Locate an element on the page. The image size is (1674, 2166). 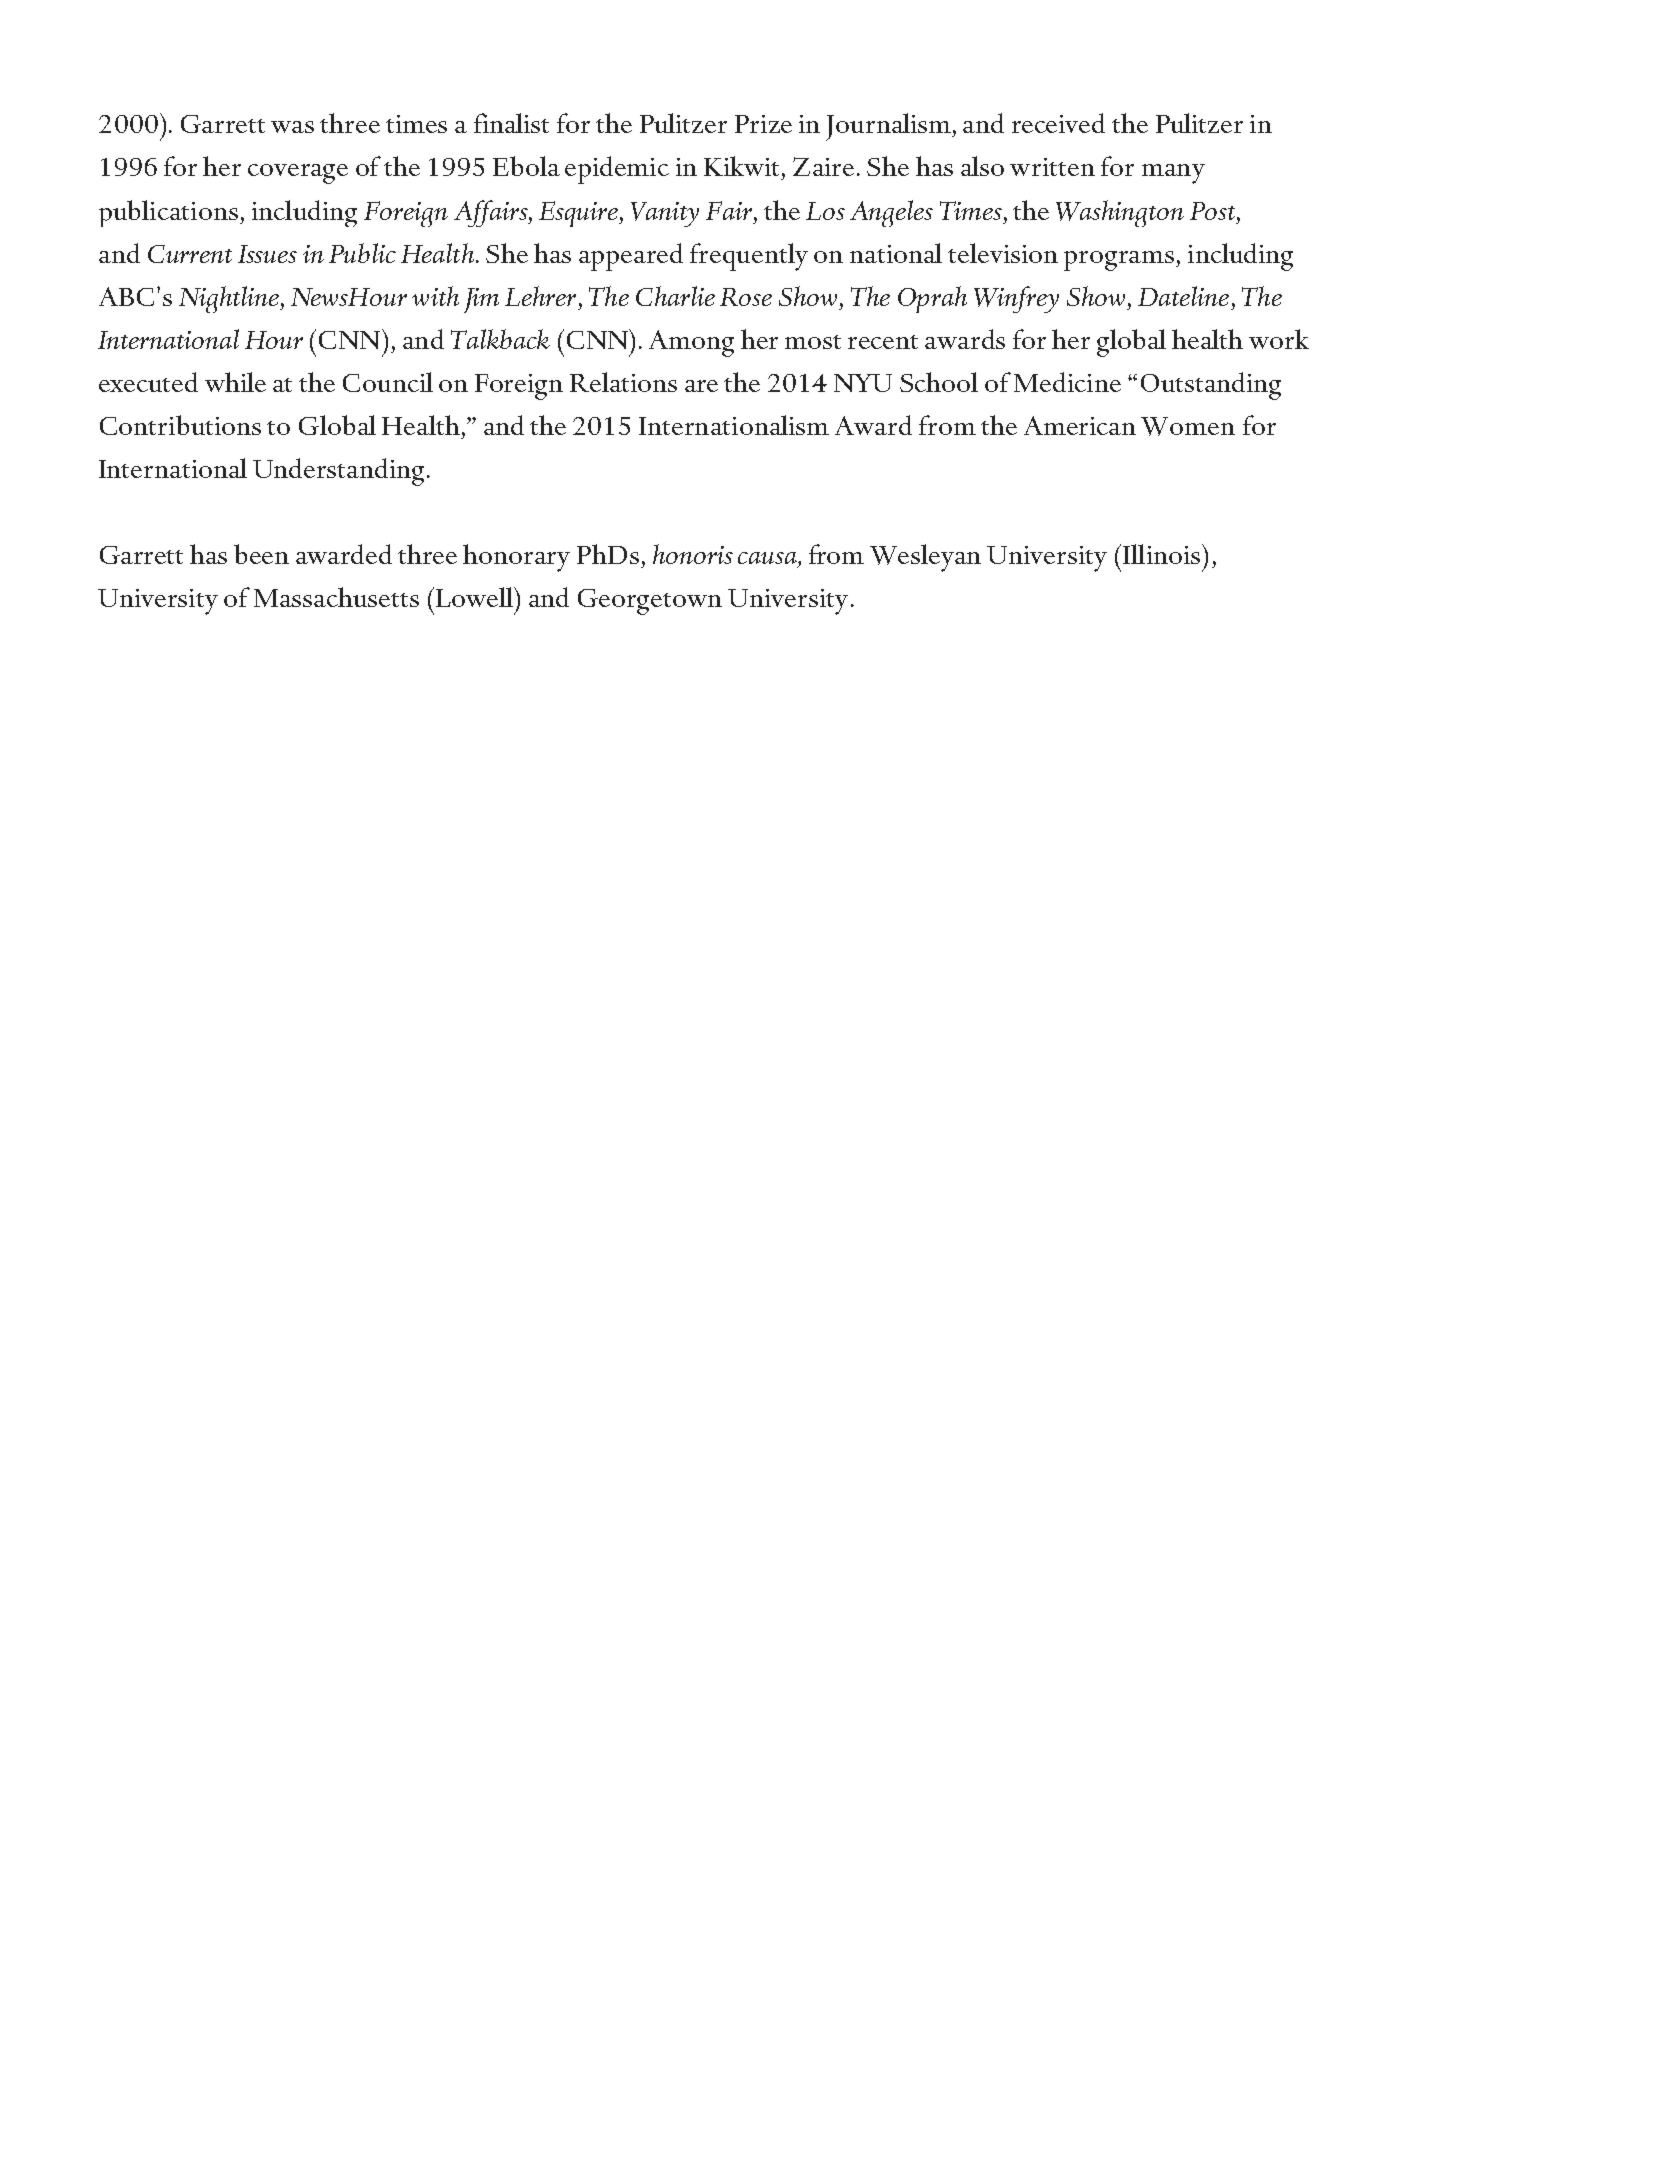
Dateline is located at coordinates (1183, 296).
